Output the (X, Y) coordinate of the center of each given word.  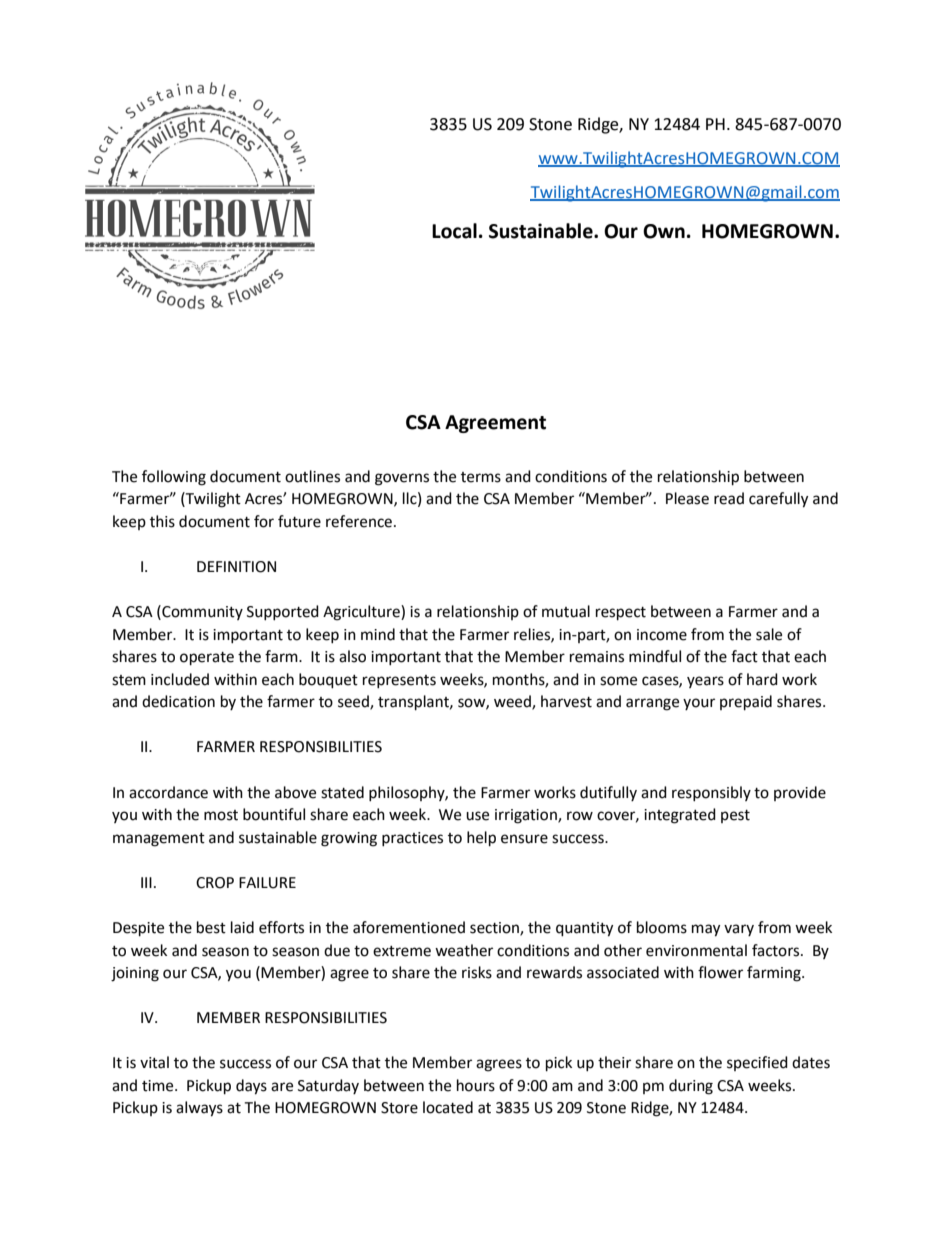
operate (207, 659)
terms (481, 477)
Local (454, 231)
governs (402, 479)
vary (739, 930)
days (251, 1087)
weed (513, 702)
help (481, 839)
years (705, 682)
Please (687, 498)
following (174, 478)
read (729, 498)
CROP (215, 883)
